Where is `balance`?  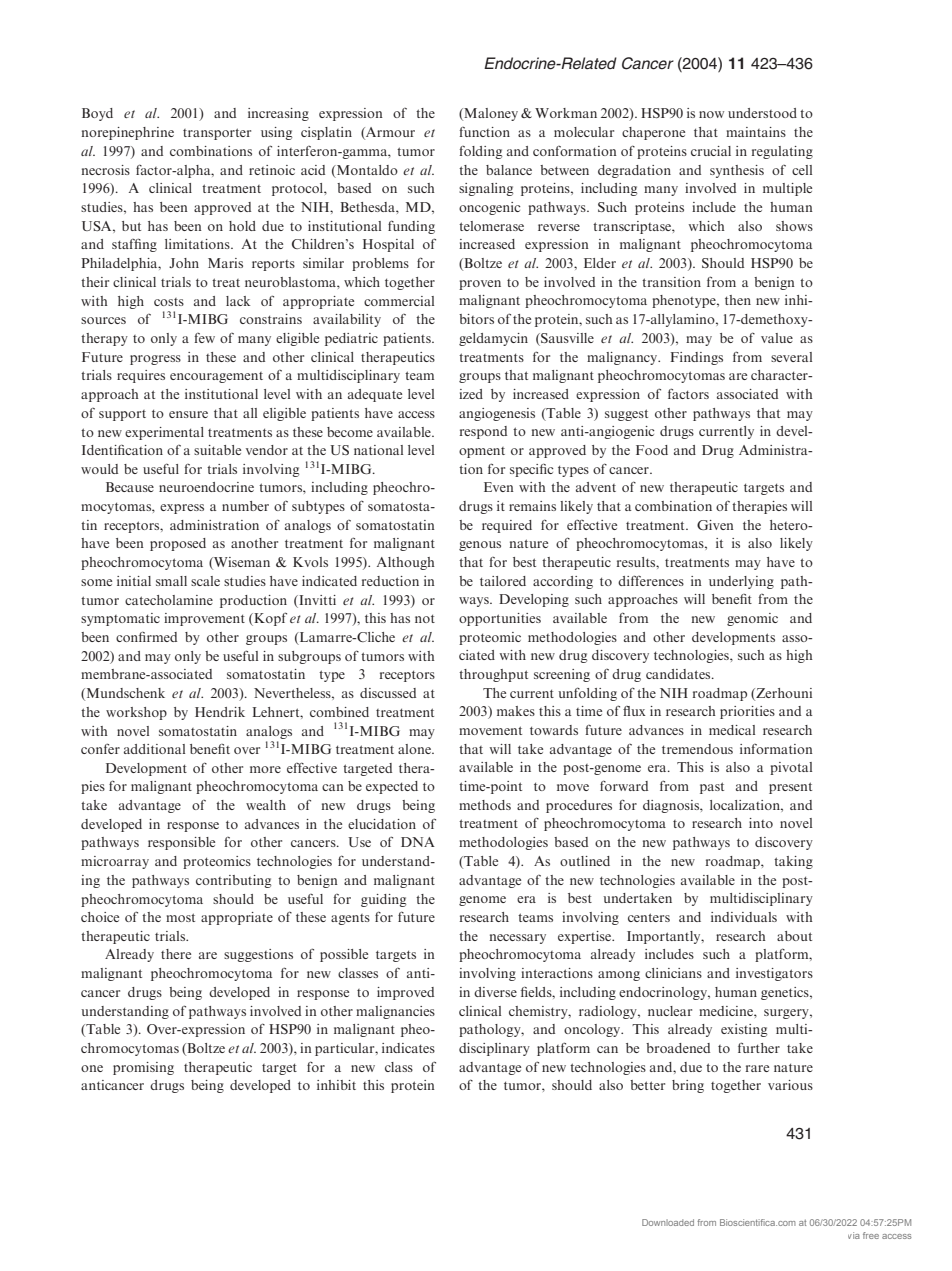 balance is located at coordinates (509, 170).
